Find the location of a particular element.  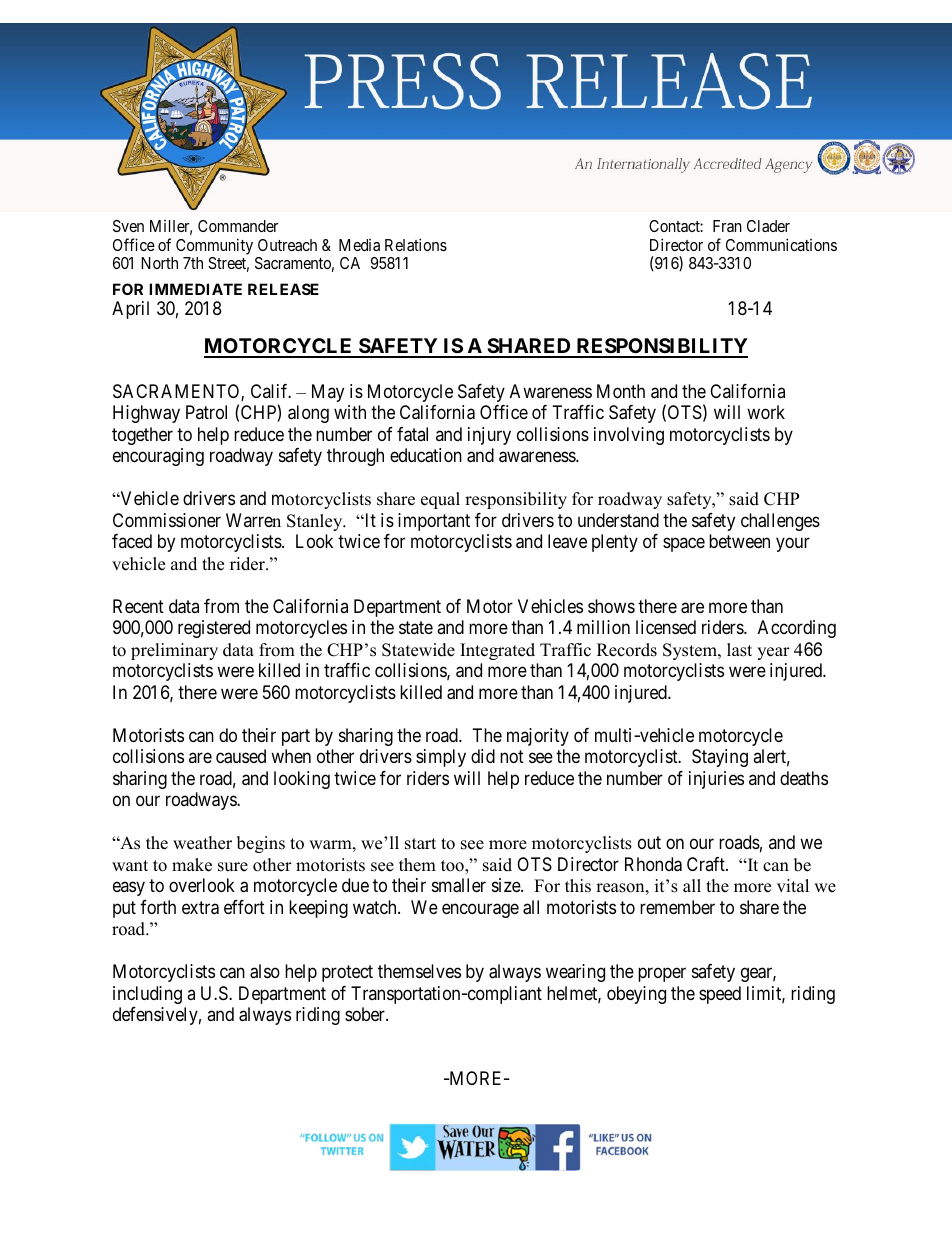

work is located at coordinates (766, 412).
